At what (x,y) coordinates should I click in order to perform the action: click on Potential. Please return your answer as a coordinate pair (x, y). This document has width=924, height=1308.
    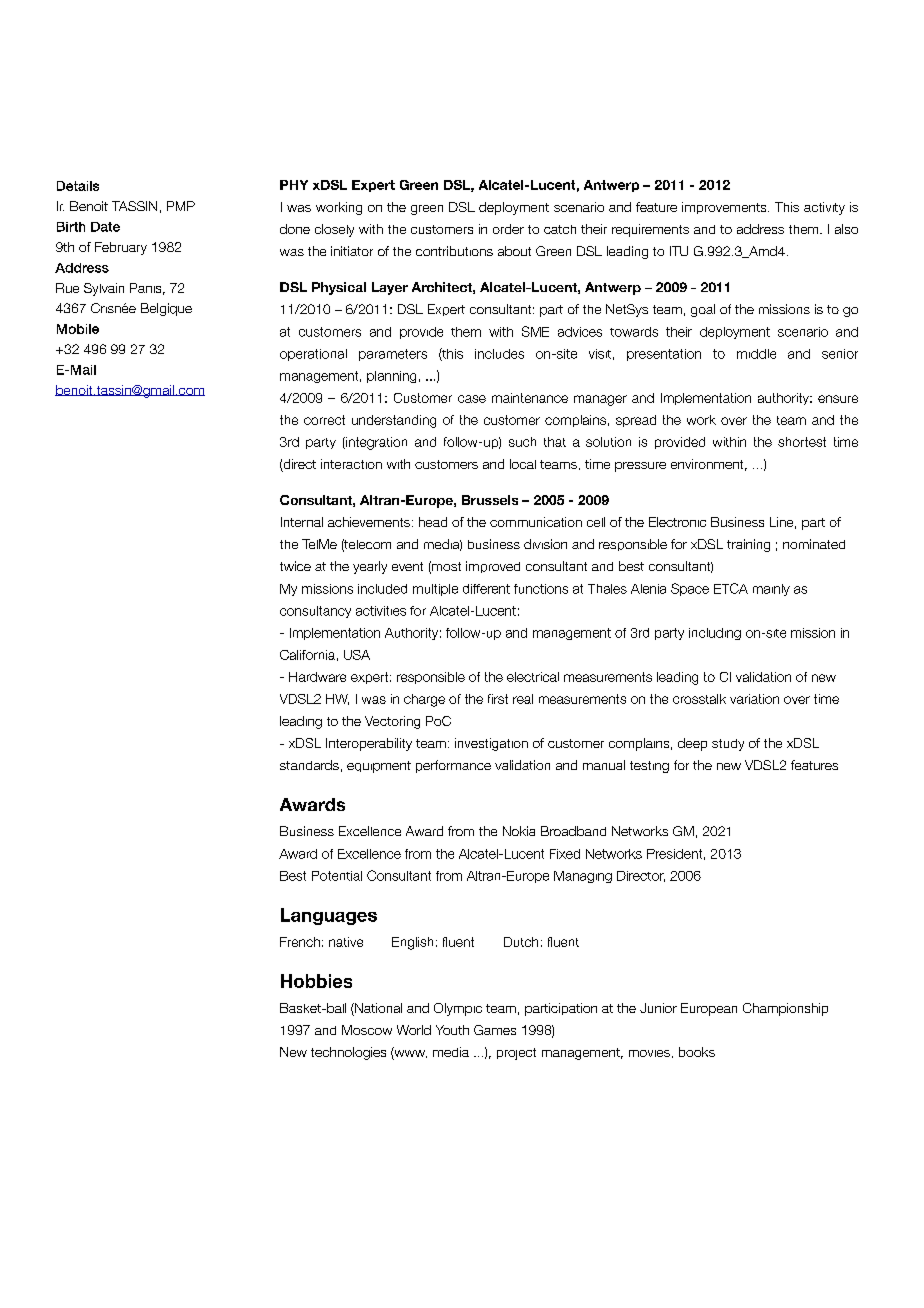
    Looking at the image, I should click on (337, 876).
